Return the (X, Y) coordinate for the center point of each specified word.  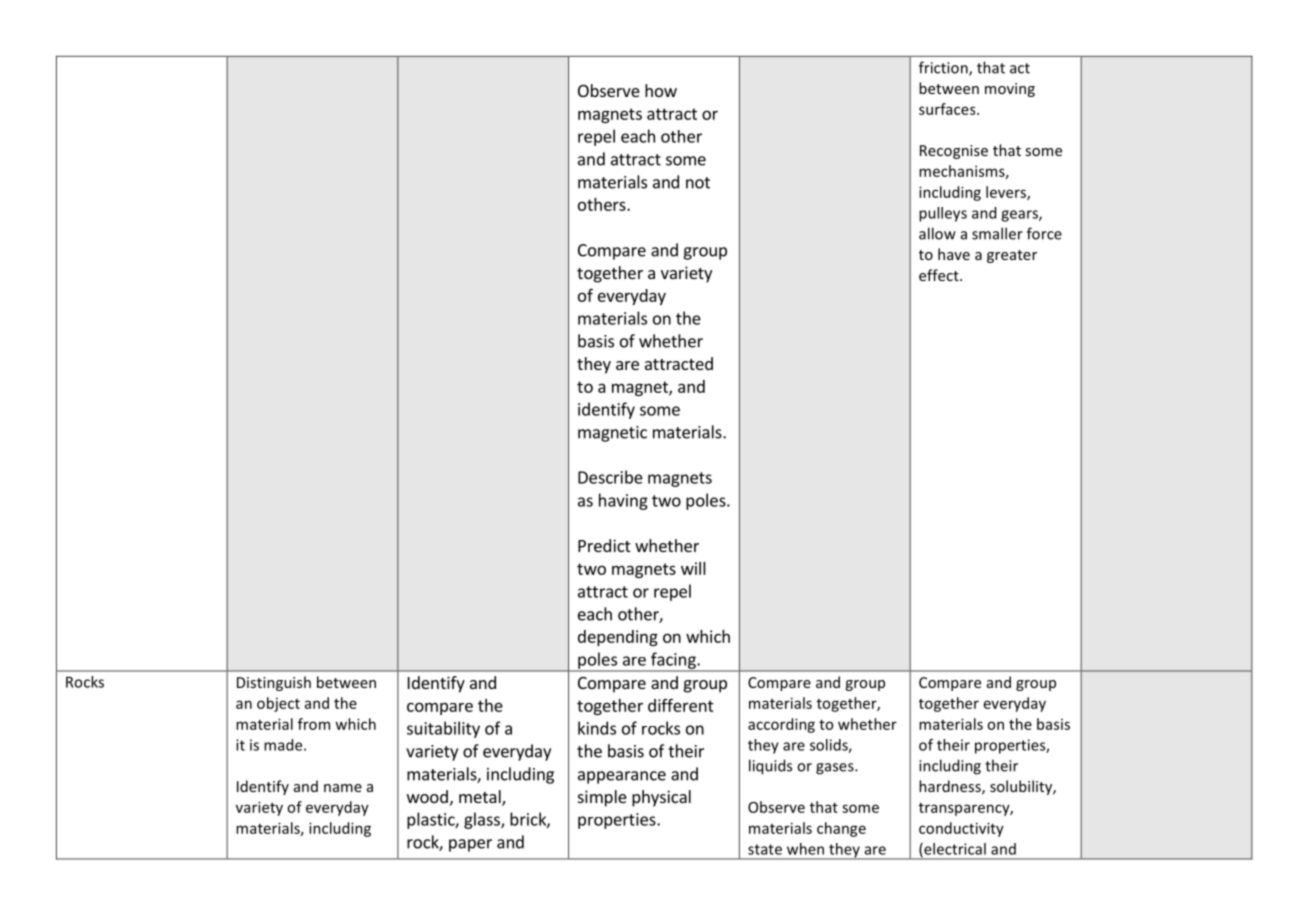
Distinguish (274, 683)
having (623, 501)
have (954, 254)
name (343, 788)
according (781, 725)
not (698, 183)
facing (673, 661)
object (278, 704)
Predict (604, 545)
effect (940, 275)
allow (937, 233)
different (681, 705)
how (661, 90)
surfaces (948, 109)
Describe (610, 477)
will (693, 568)
